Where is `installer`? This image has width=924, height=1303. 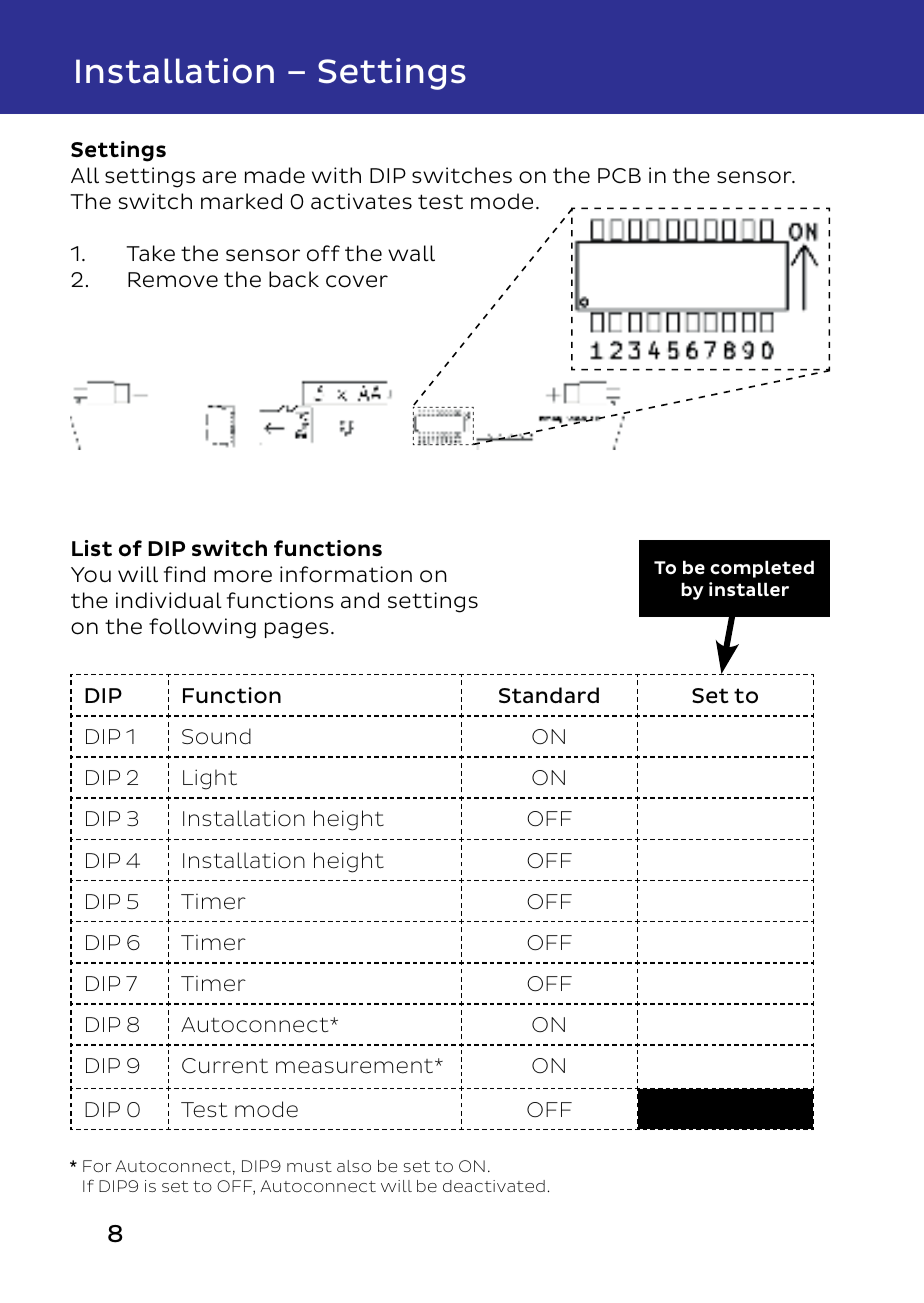
installer is located at coordinates (749, 589).
